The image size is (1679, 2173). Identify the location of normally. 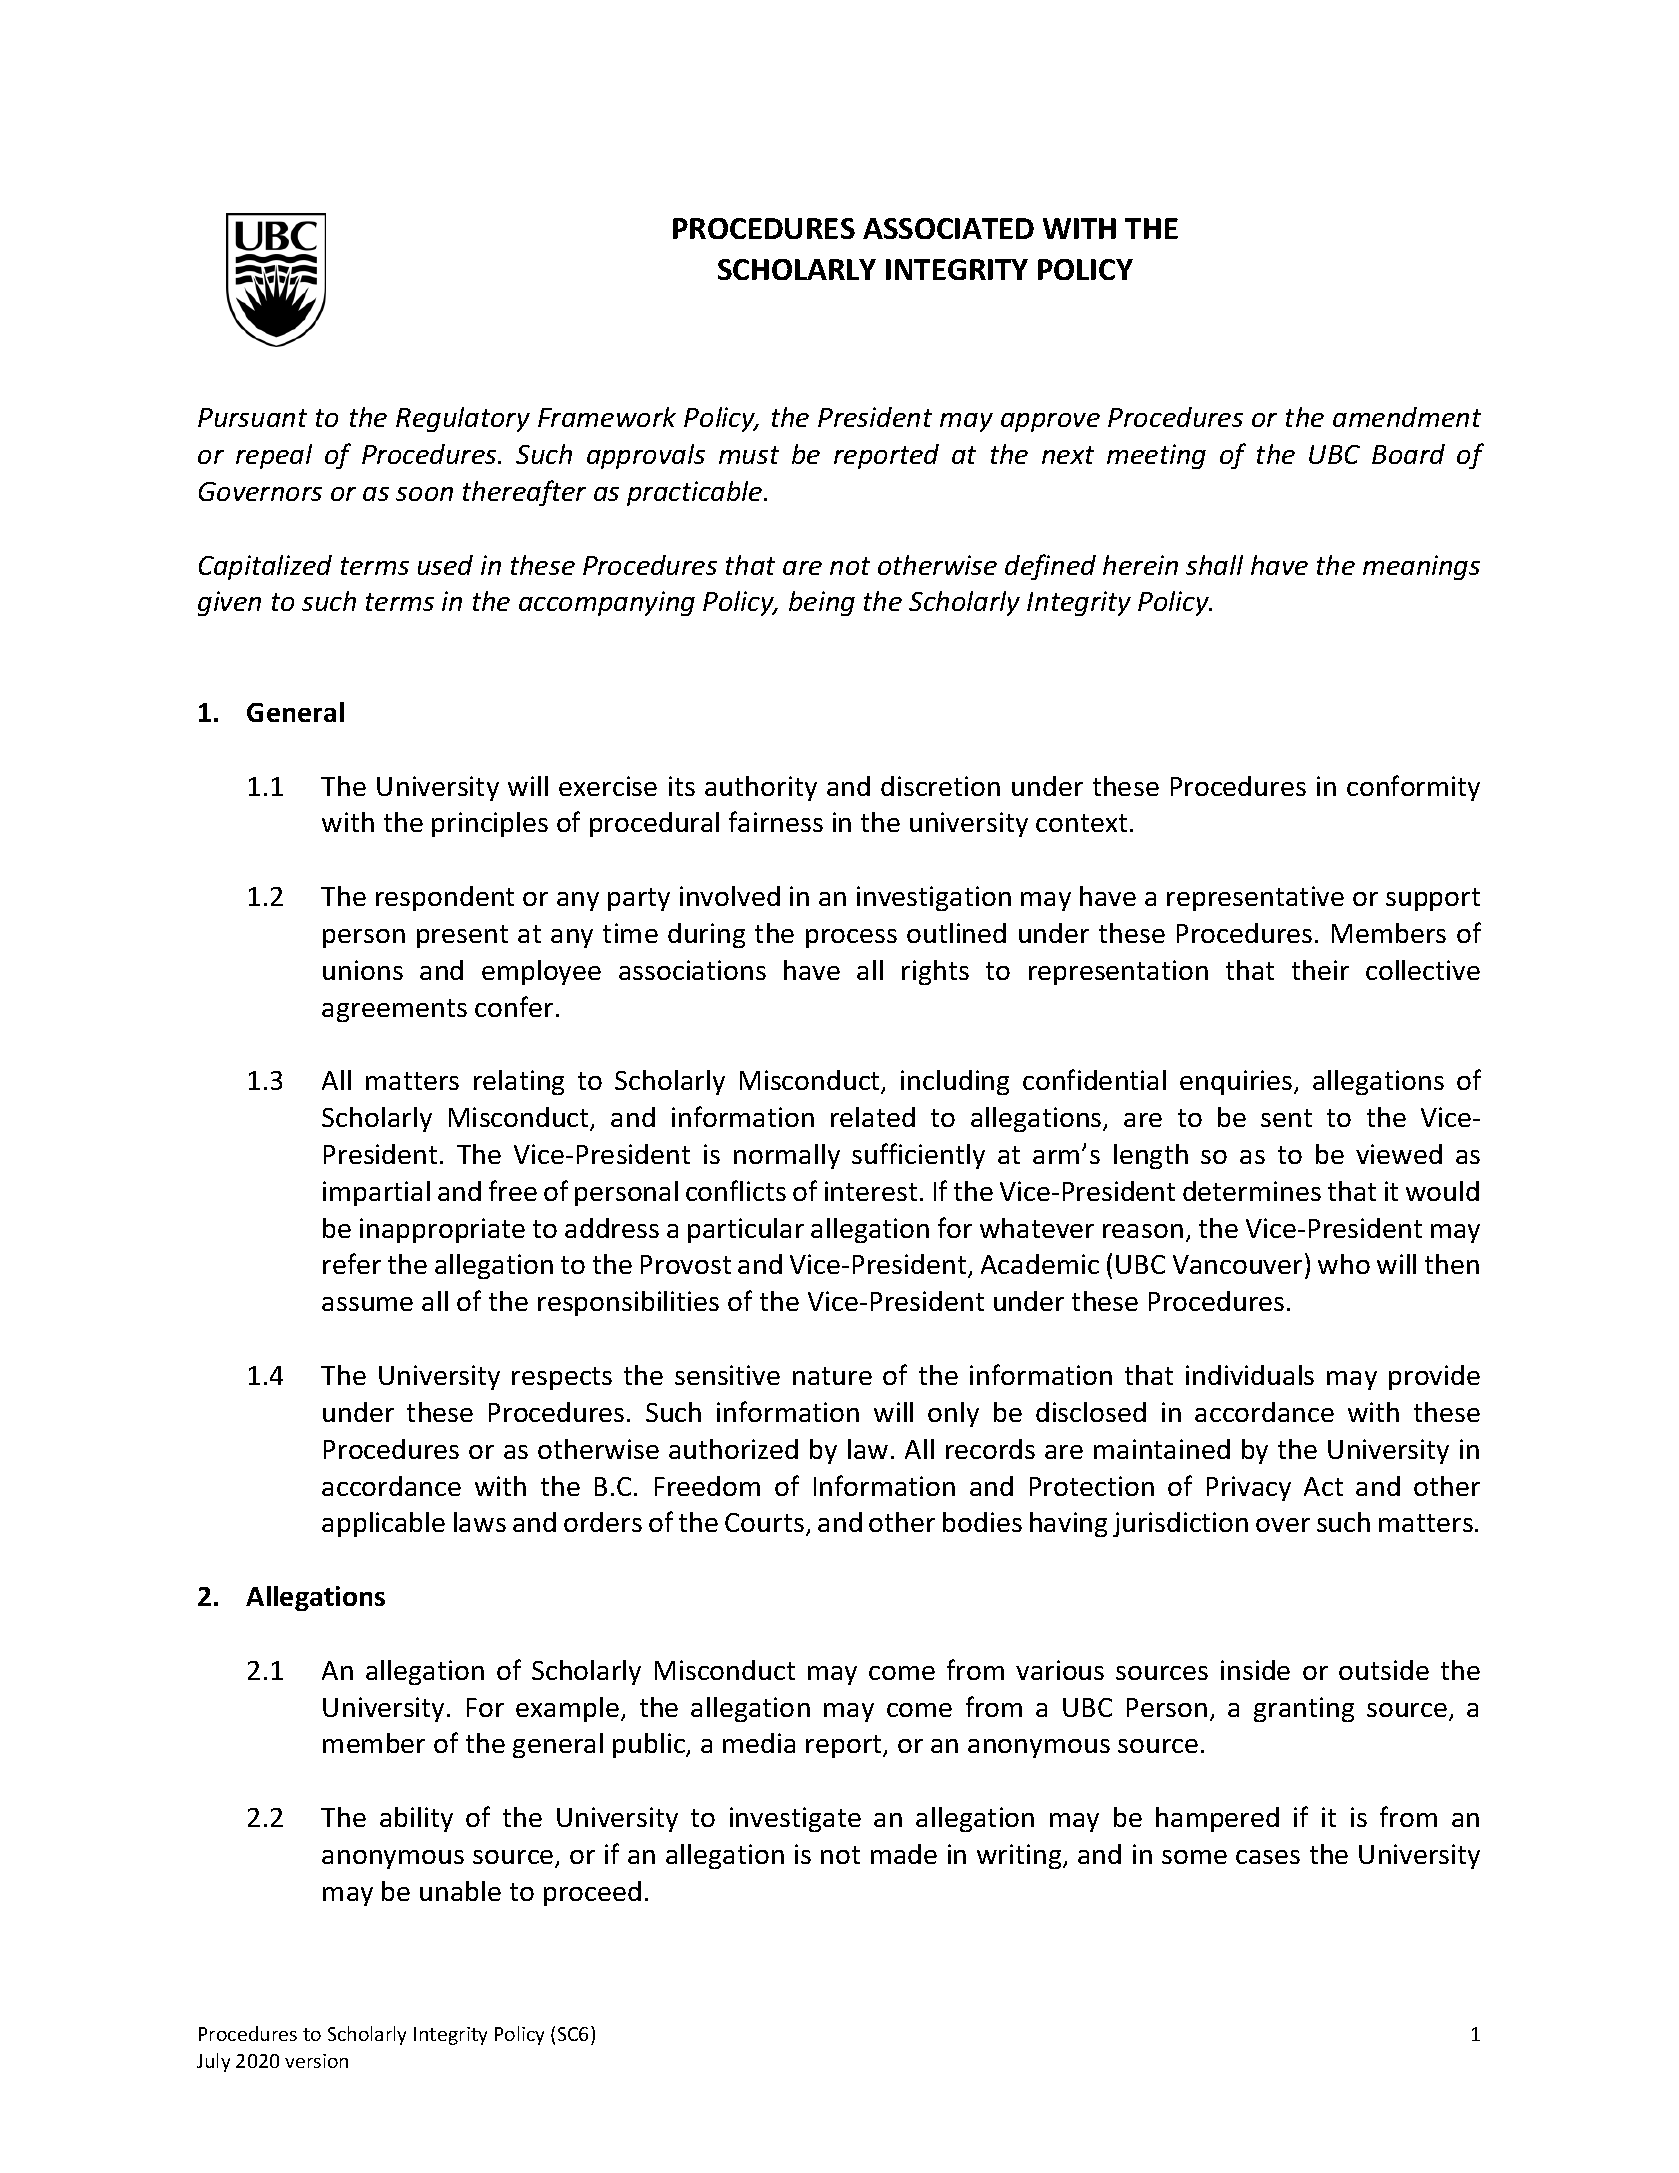
(787, 1156).
